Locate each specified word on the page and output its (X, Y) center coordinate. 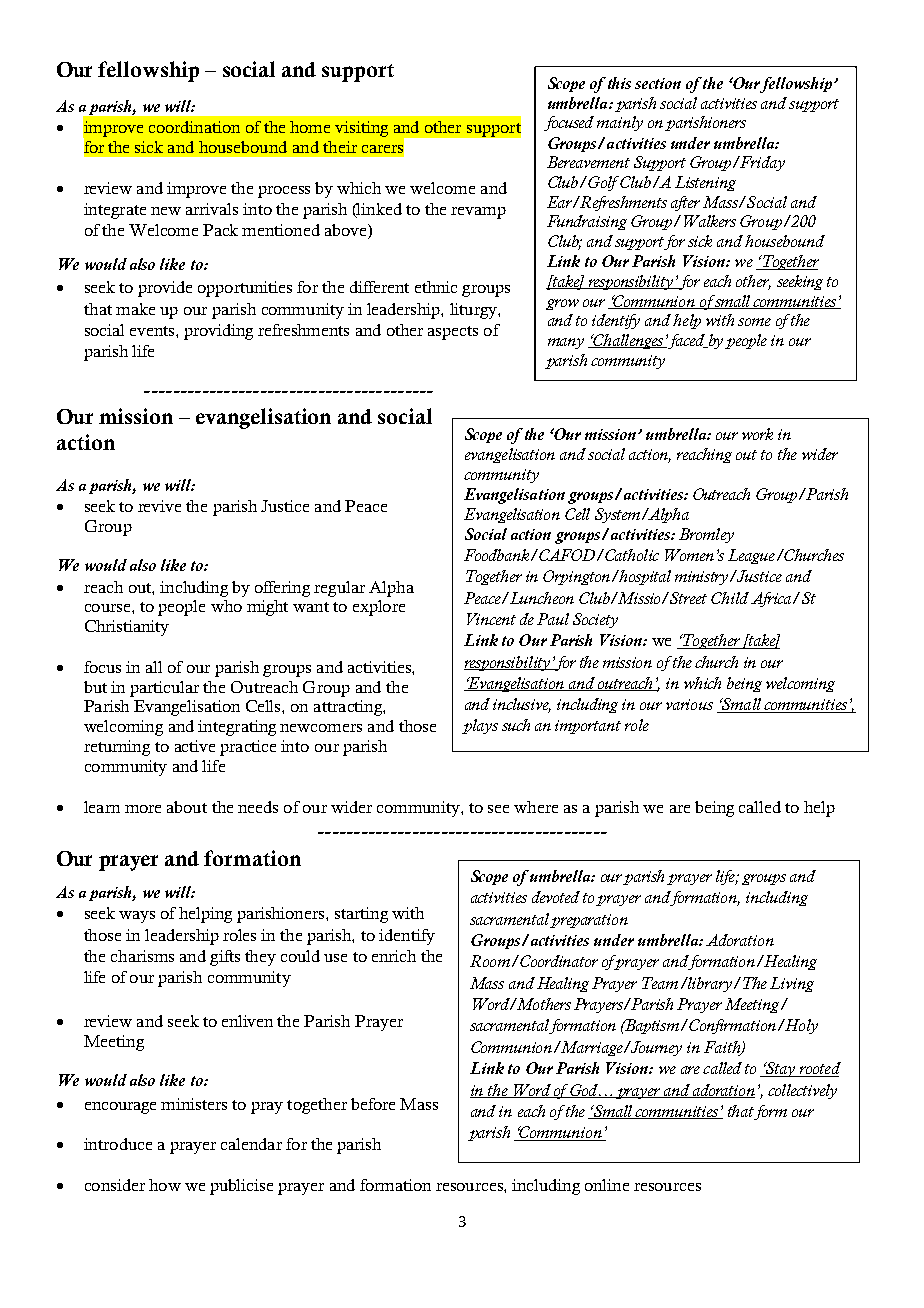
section (658, 83)
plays (480, 726)
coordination (194, 127)
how (165, 1185)
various (689, 704)
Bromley (706, 535)
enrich (394, 956)
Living (792, 984)
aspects (453, 333)
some (754, 322)
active (195, 746)
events (153, 331)
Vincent (491, 619)
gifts (225, 958)
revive (159, 506)
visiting (361, 129)
